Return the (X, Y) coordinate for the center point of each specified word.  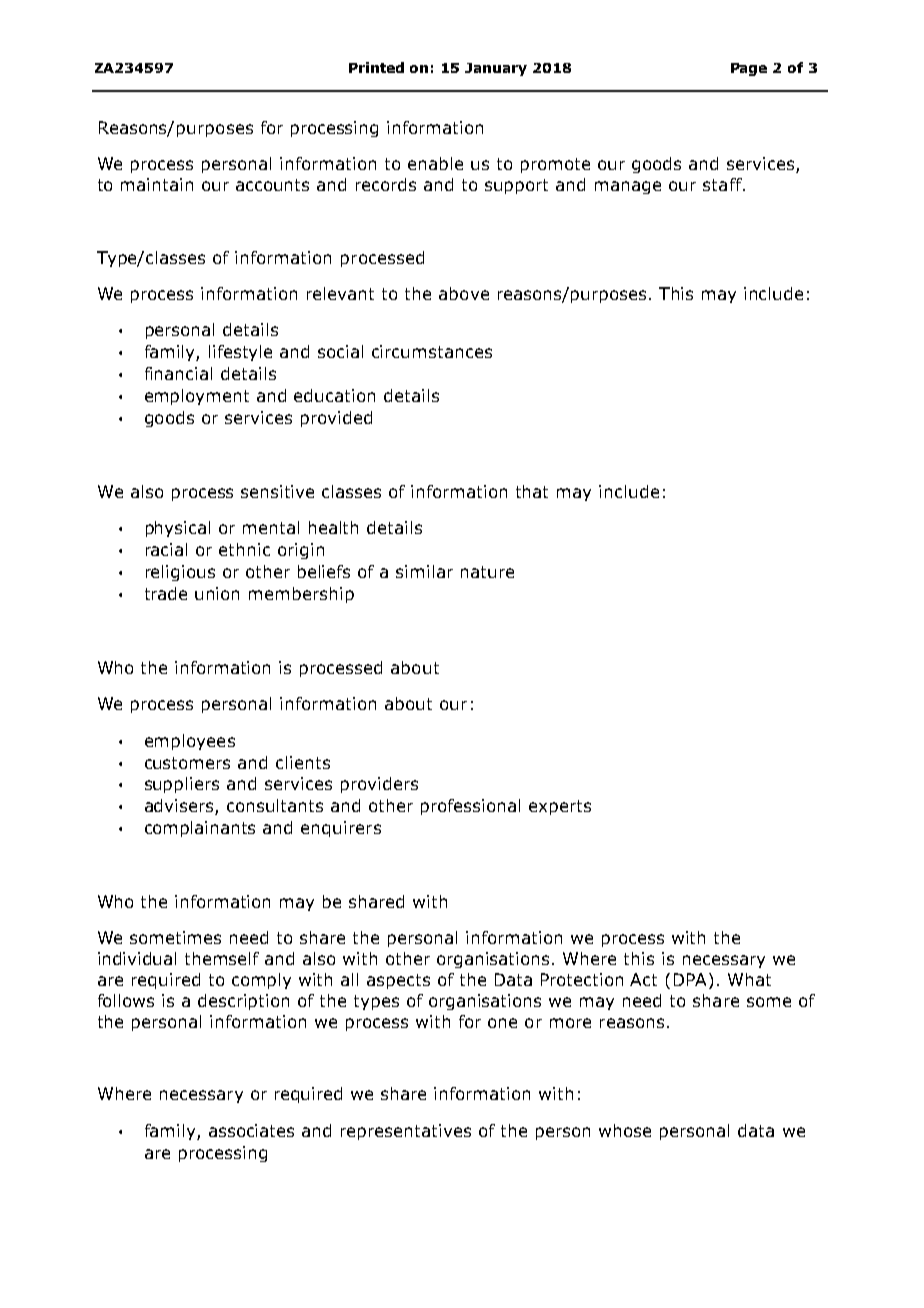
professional (470, 807)
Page (749, 69)
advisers (180, 807)
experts (560, 807)
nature (487, 572)
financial (178, 373)
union (217, 593)
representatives (406, 1132)
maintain (157, 184)
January (496, 69)
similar (424, 571)
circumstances (432, 351)
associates (251, 1130)
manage (628, 187)
